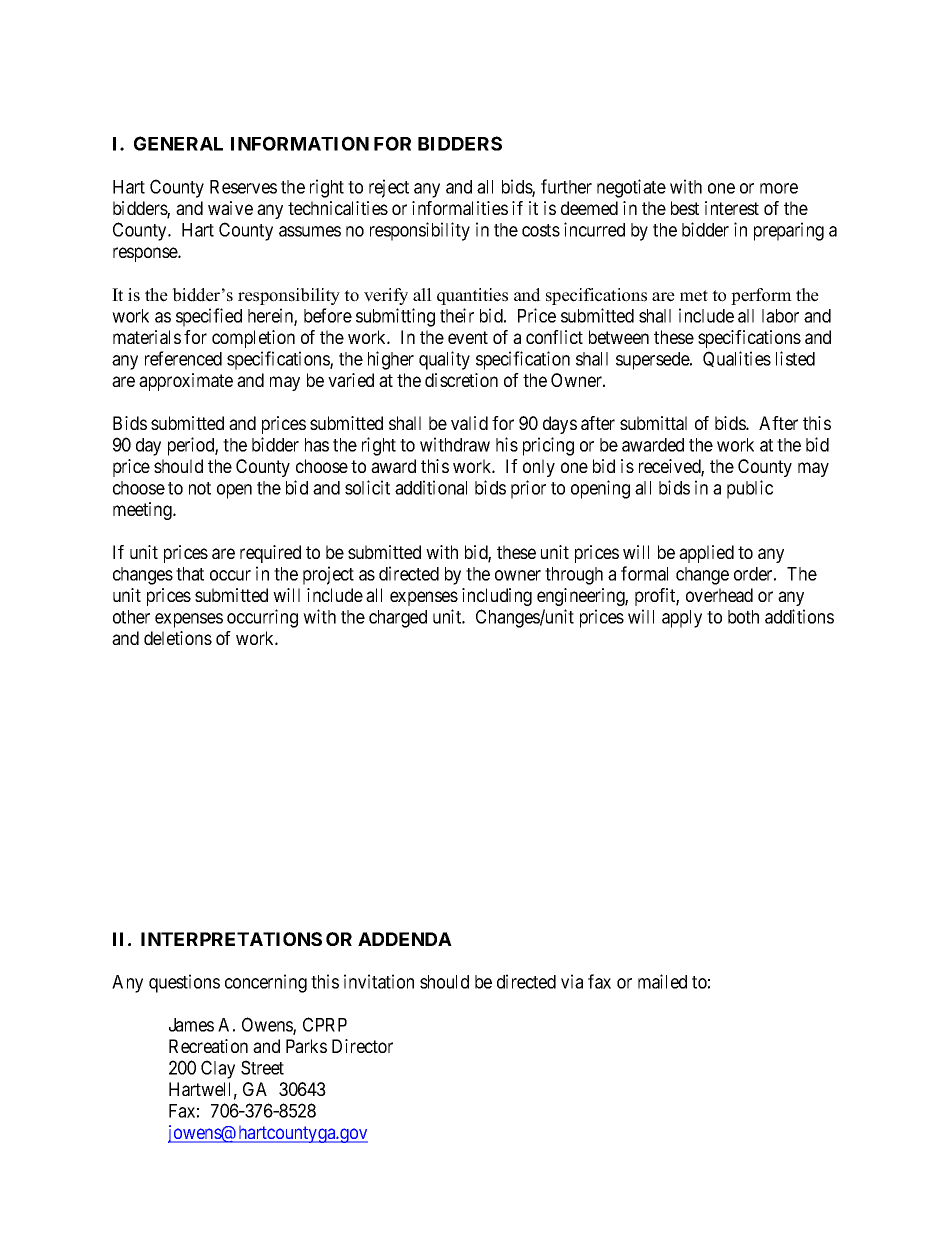 The image size is (952, 1233). I want to click on not, so click(200, 488).
